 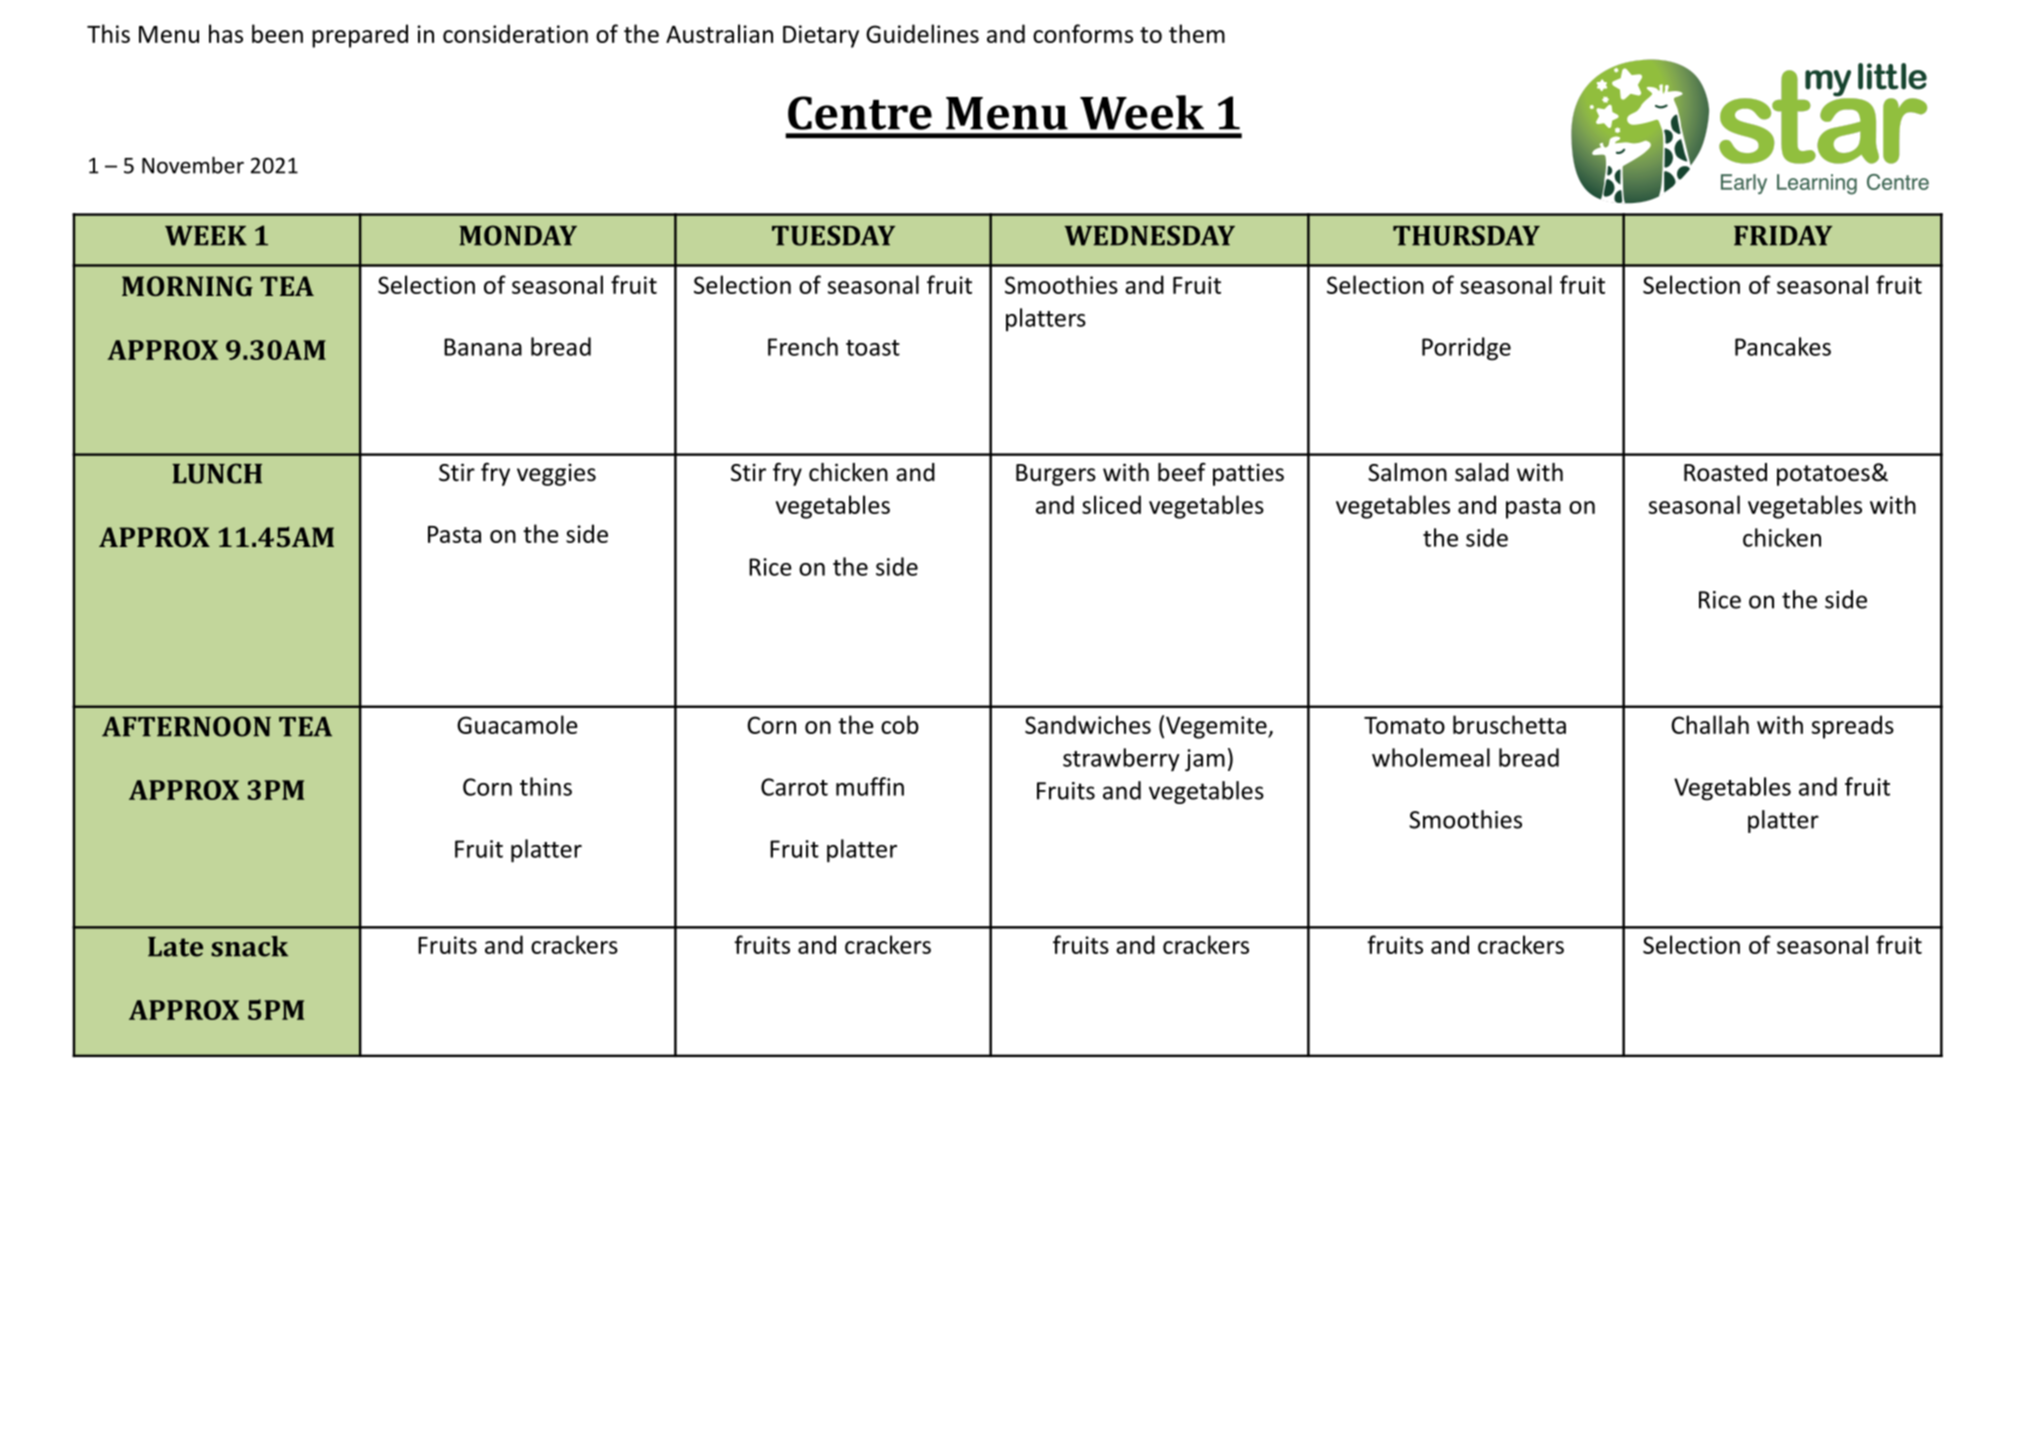 I want to click on AFTERNOON, so click(x=186, y=726).
